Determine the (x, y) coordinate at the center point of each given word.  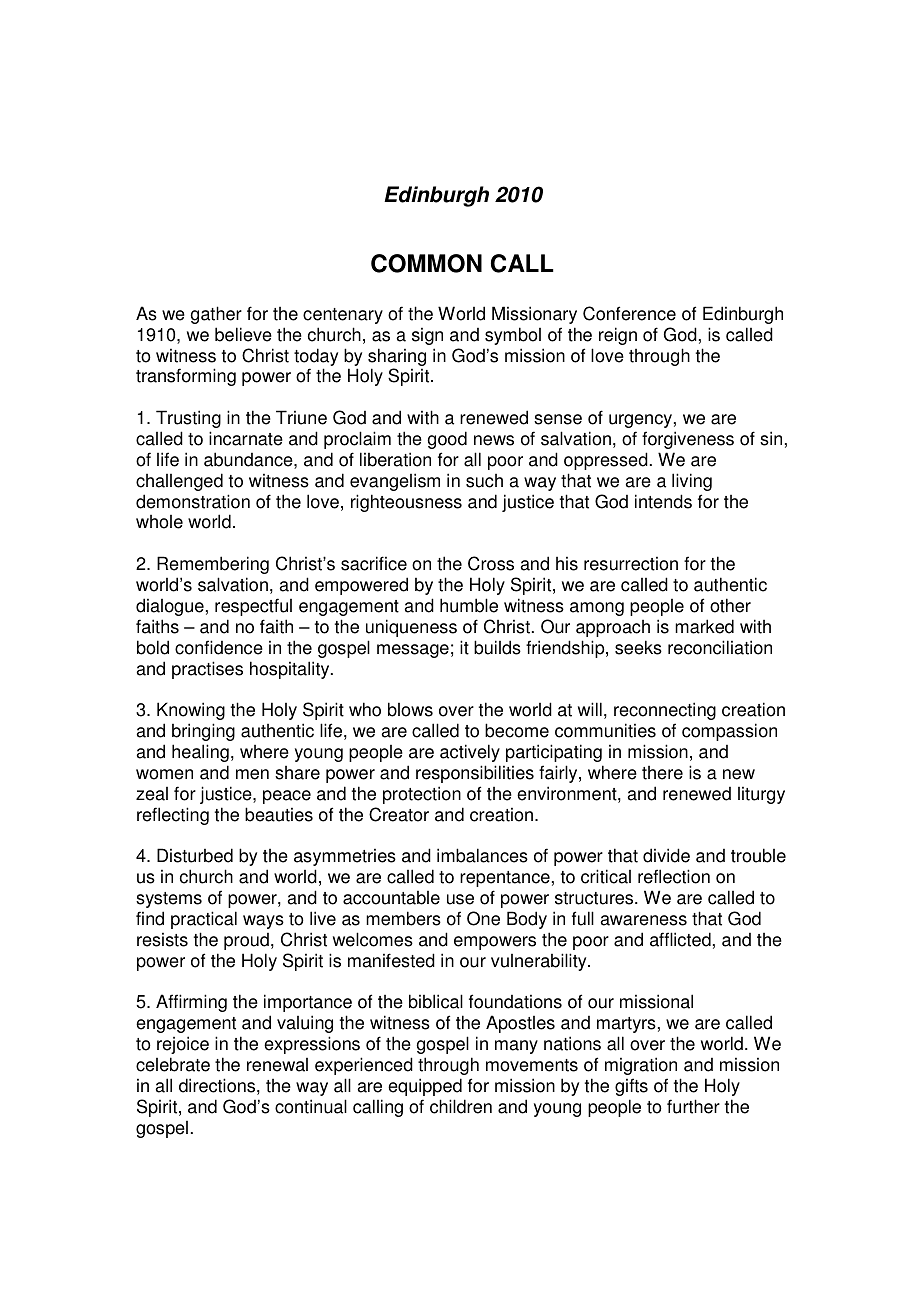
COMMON (426, 263)
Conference (629, 313)
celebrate (173, 1064)
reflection (674, 876)
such (484, 481)
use (460, 899)
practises (207, 670)
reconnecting (665, 711)
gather (216, 315)
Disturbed (195, 855)
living (692, 482)
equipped (425, 1087)
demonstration (193, 501)
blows (410, 709)
